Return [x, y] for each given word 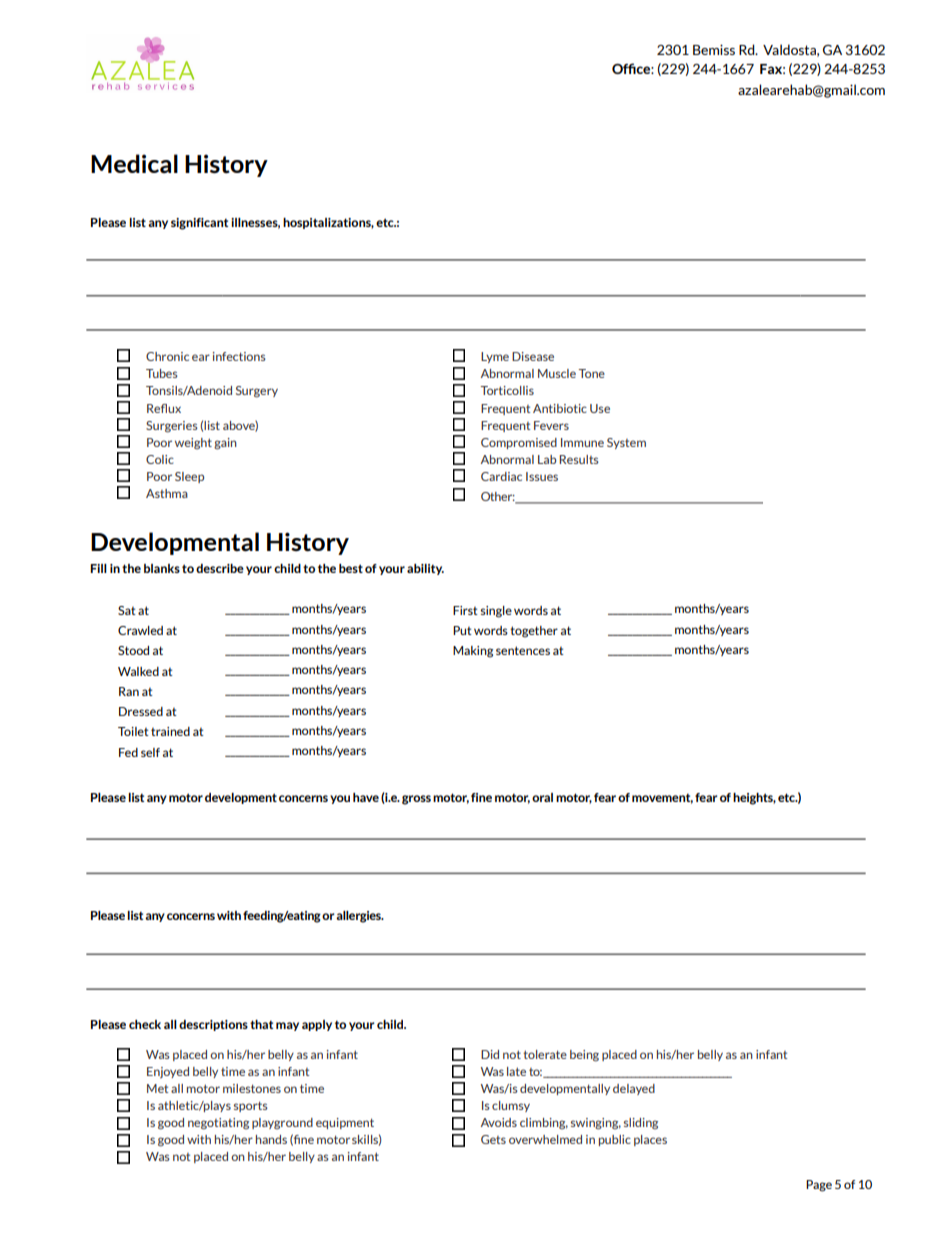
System [626, 443]
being [584, 1056]
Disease [533, 356]
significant [199, 224]
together [534, 632]
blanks [162, 568]
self [150, 752]
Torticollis [507, 390]
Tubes [162, 373]
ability [425, 569]
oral [542, 797]
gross [416, 800]
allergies [359, 917]
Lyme [495, 357]
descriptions [213, 1025]
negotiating [218, 1124]
